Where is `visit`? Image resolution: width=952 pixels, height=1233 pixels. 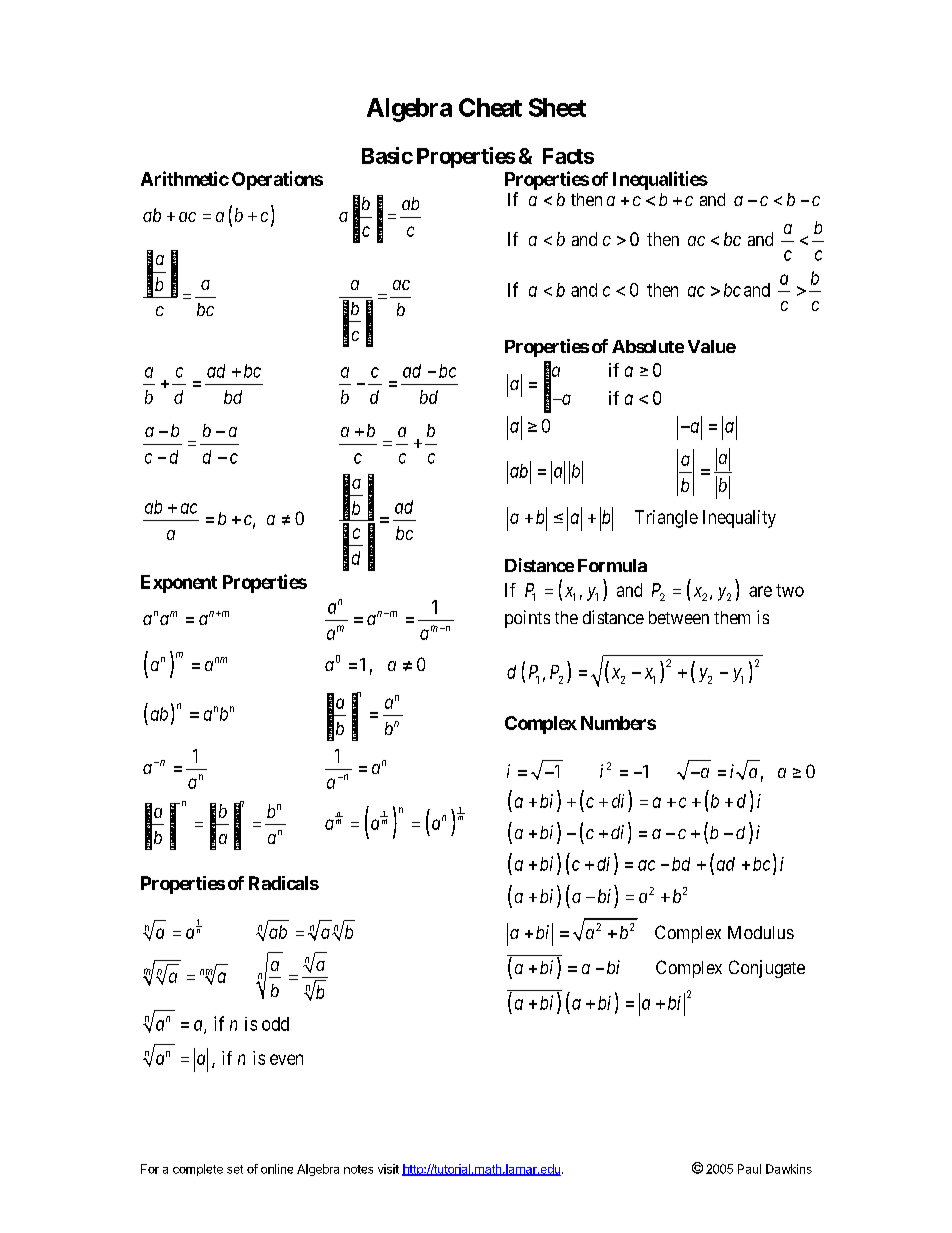
visit is located at coordinates (388, 1169).
